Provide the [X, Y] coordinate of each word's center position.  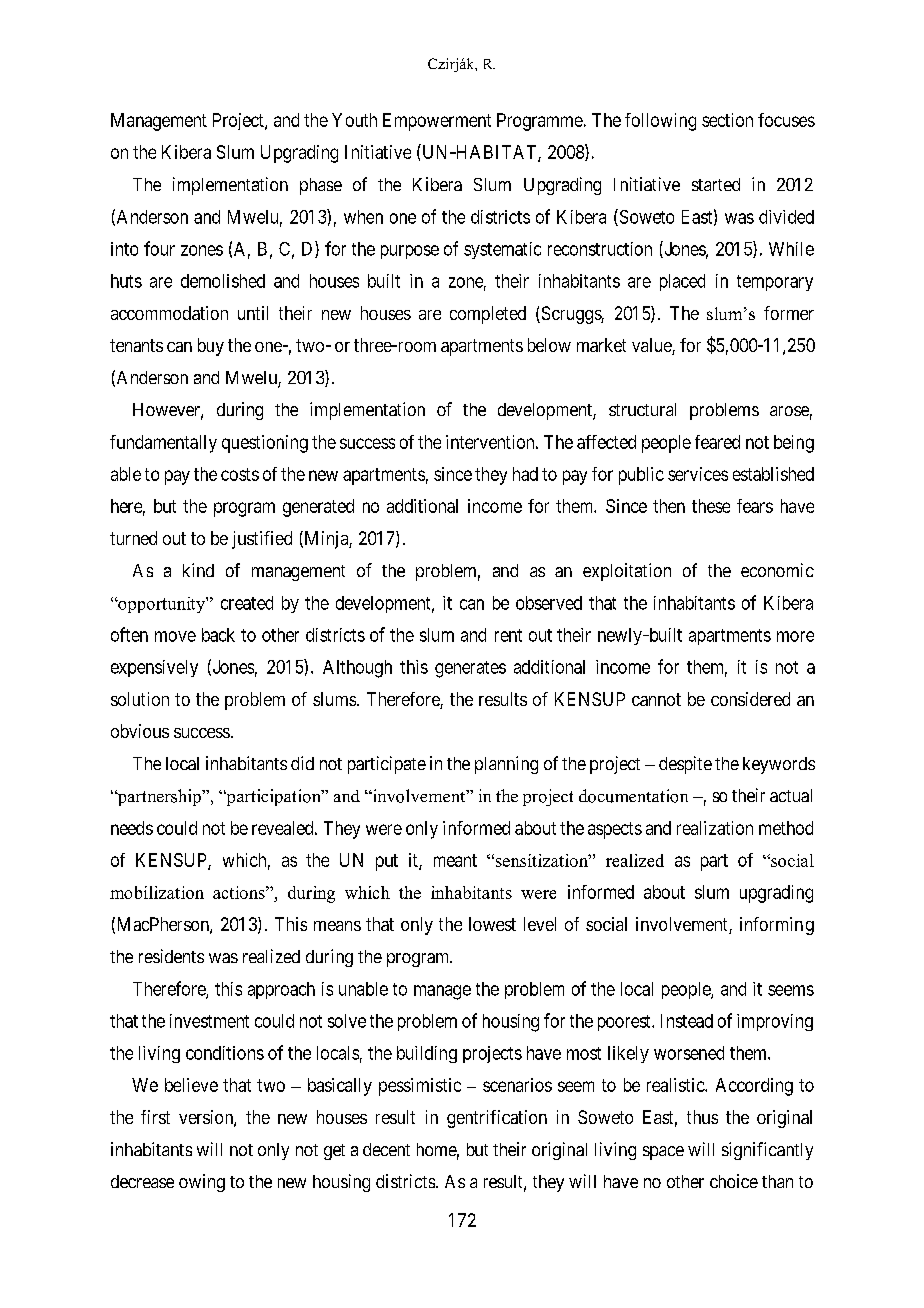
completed [488, 315]
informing [777, 926]
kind [198, 570]
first [155, 1117]
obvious [140, 731]
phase [321, 186]
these [711, 506]
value [652, 346]
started [716, 184]
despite [685, 765]
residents [171, 956]
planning [506, 765]
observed [549, 603]
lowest [492, 924]
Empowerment [437, 122]
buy [211, 347]
